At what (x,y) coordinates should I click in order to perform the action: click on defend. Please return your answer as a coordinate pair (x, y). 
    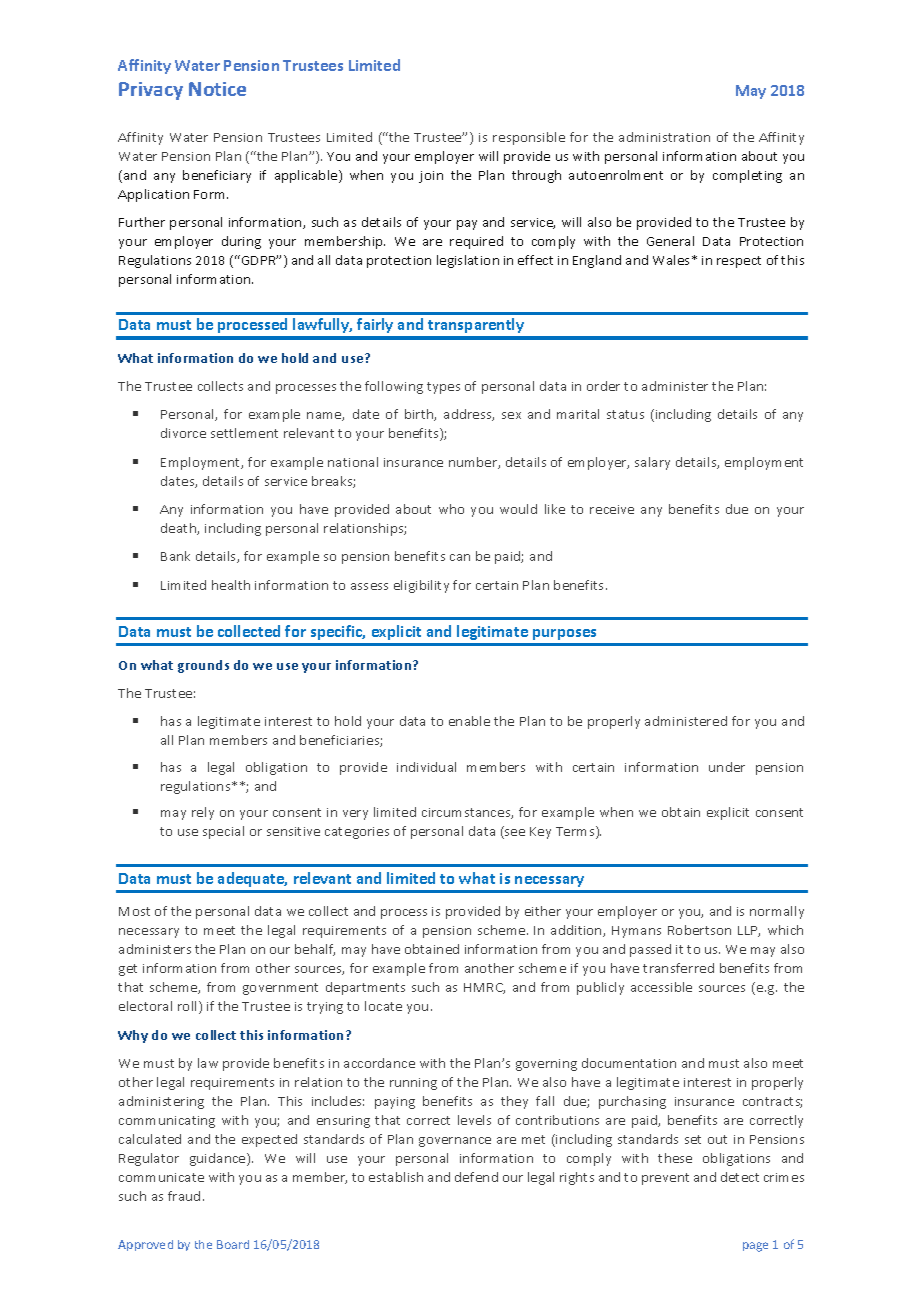
    Looking at the image, I should click on (476, 1177).
